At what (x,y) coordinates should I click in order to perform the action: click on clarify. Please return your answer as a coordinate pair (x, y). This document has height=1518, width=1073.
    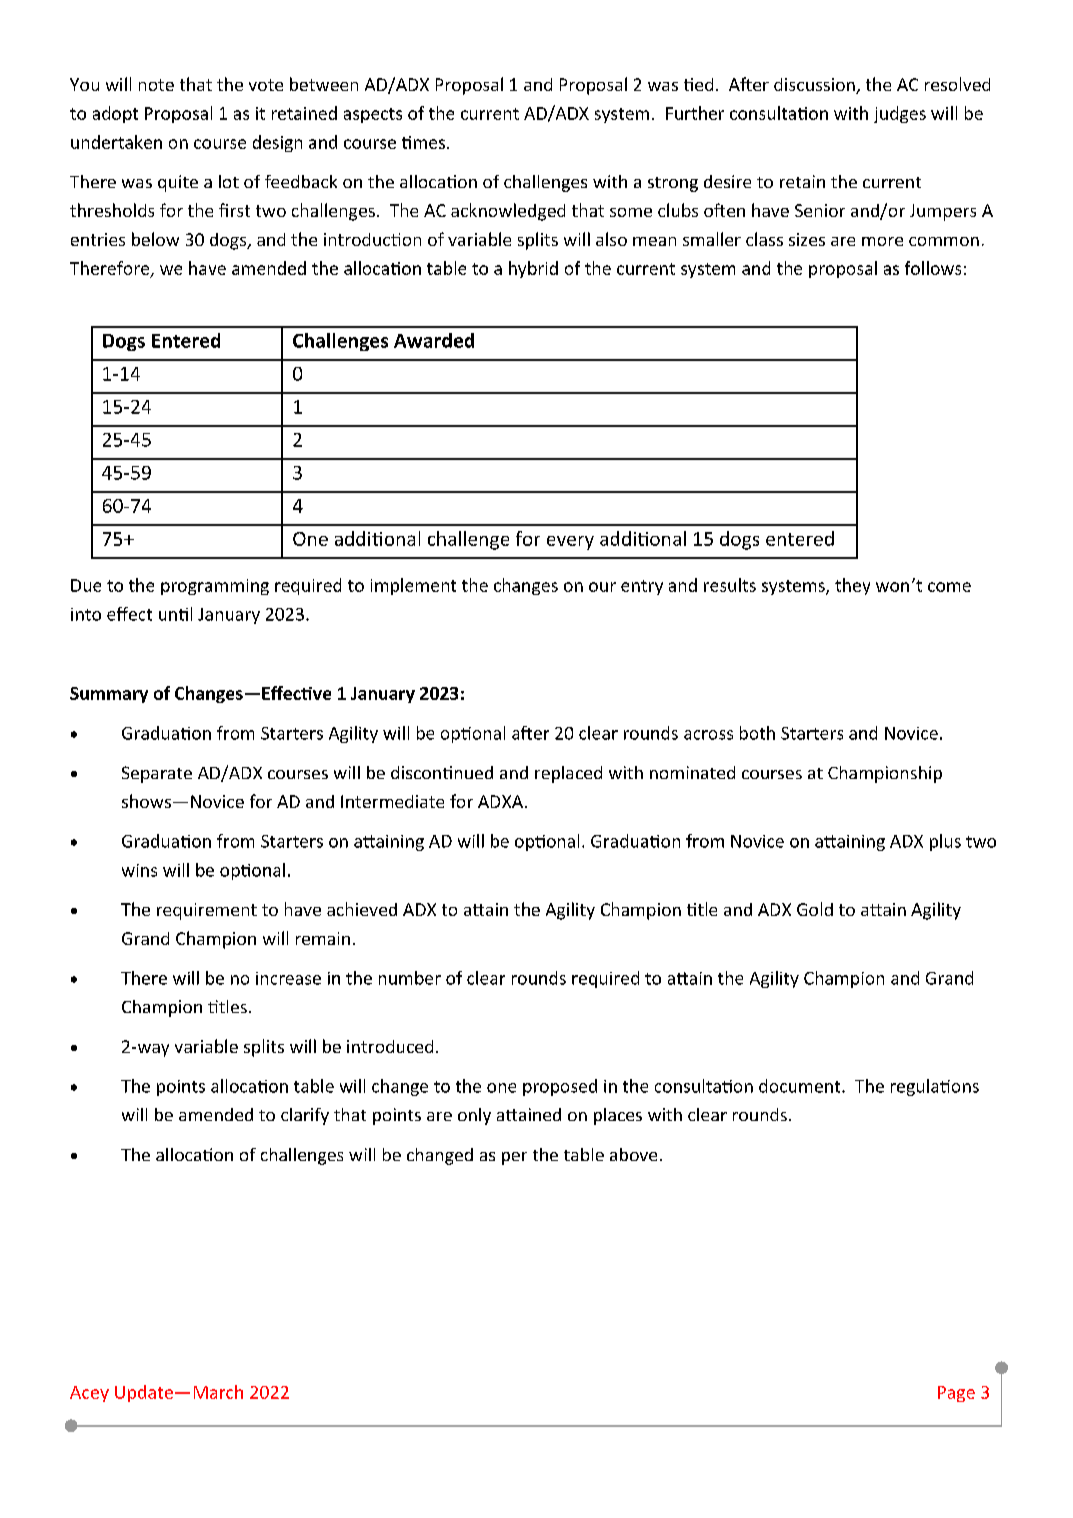
    Looking at the image, I should click on (305, 1116).
